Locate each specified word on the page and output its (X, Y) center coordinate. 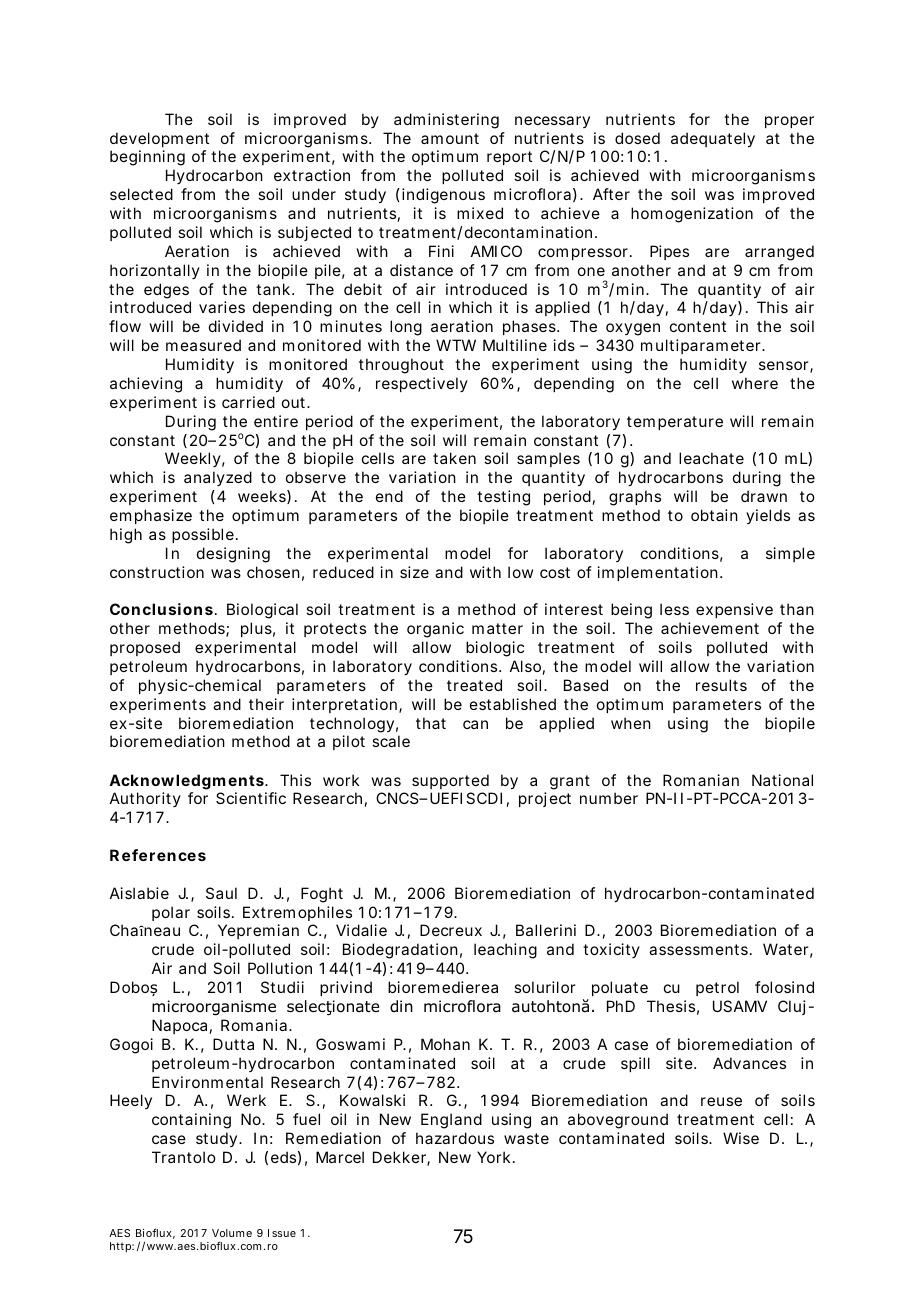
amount (450, 138)
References (158, 855)
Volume (232, 1233)
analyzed (218, 478)
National (782, 780)
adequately (713, 140)
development (159, 139)
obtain (714, 515)
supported (450, 781)
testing (503, 498)
